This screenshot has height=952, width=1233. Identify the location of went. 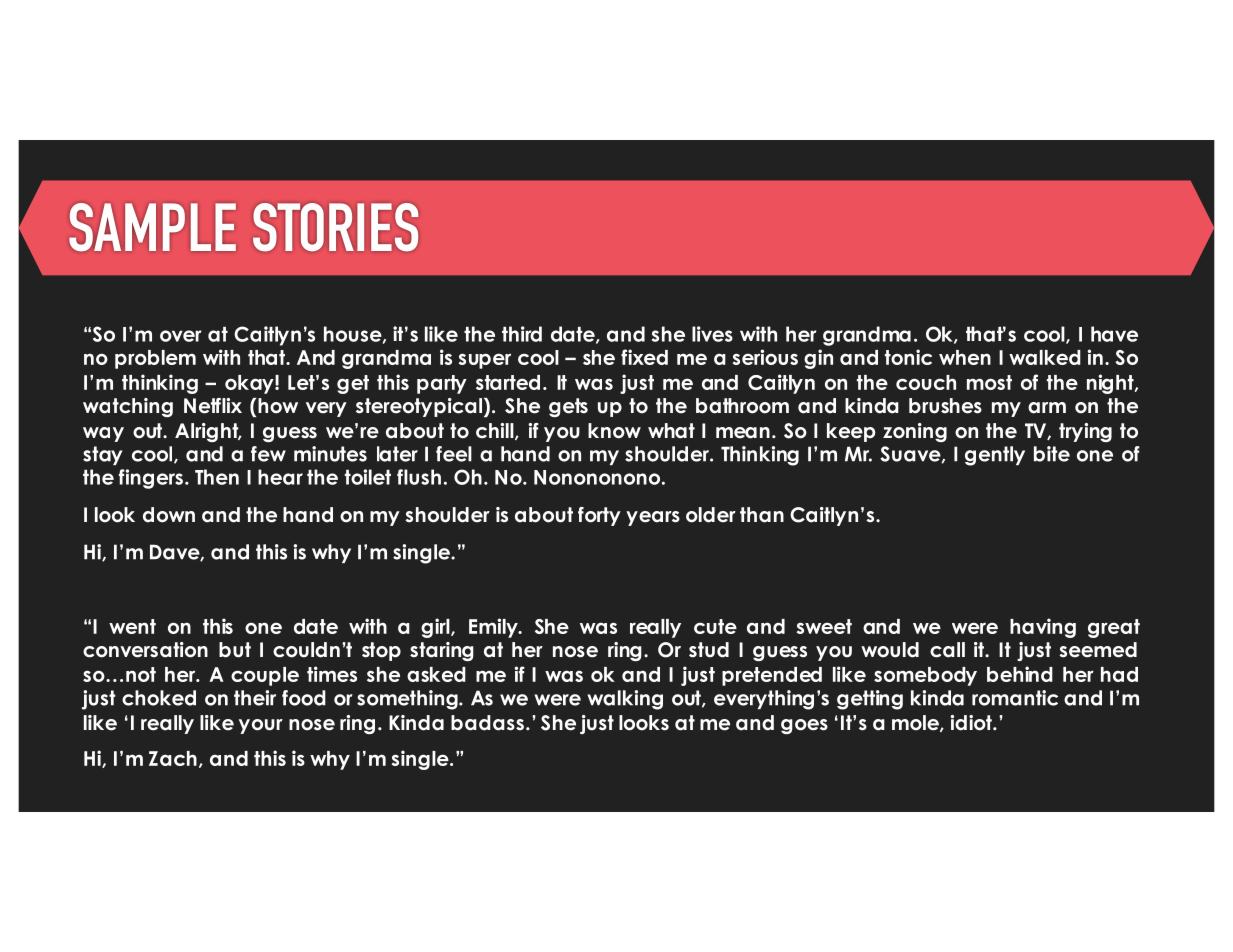
(132, 626).
